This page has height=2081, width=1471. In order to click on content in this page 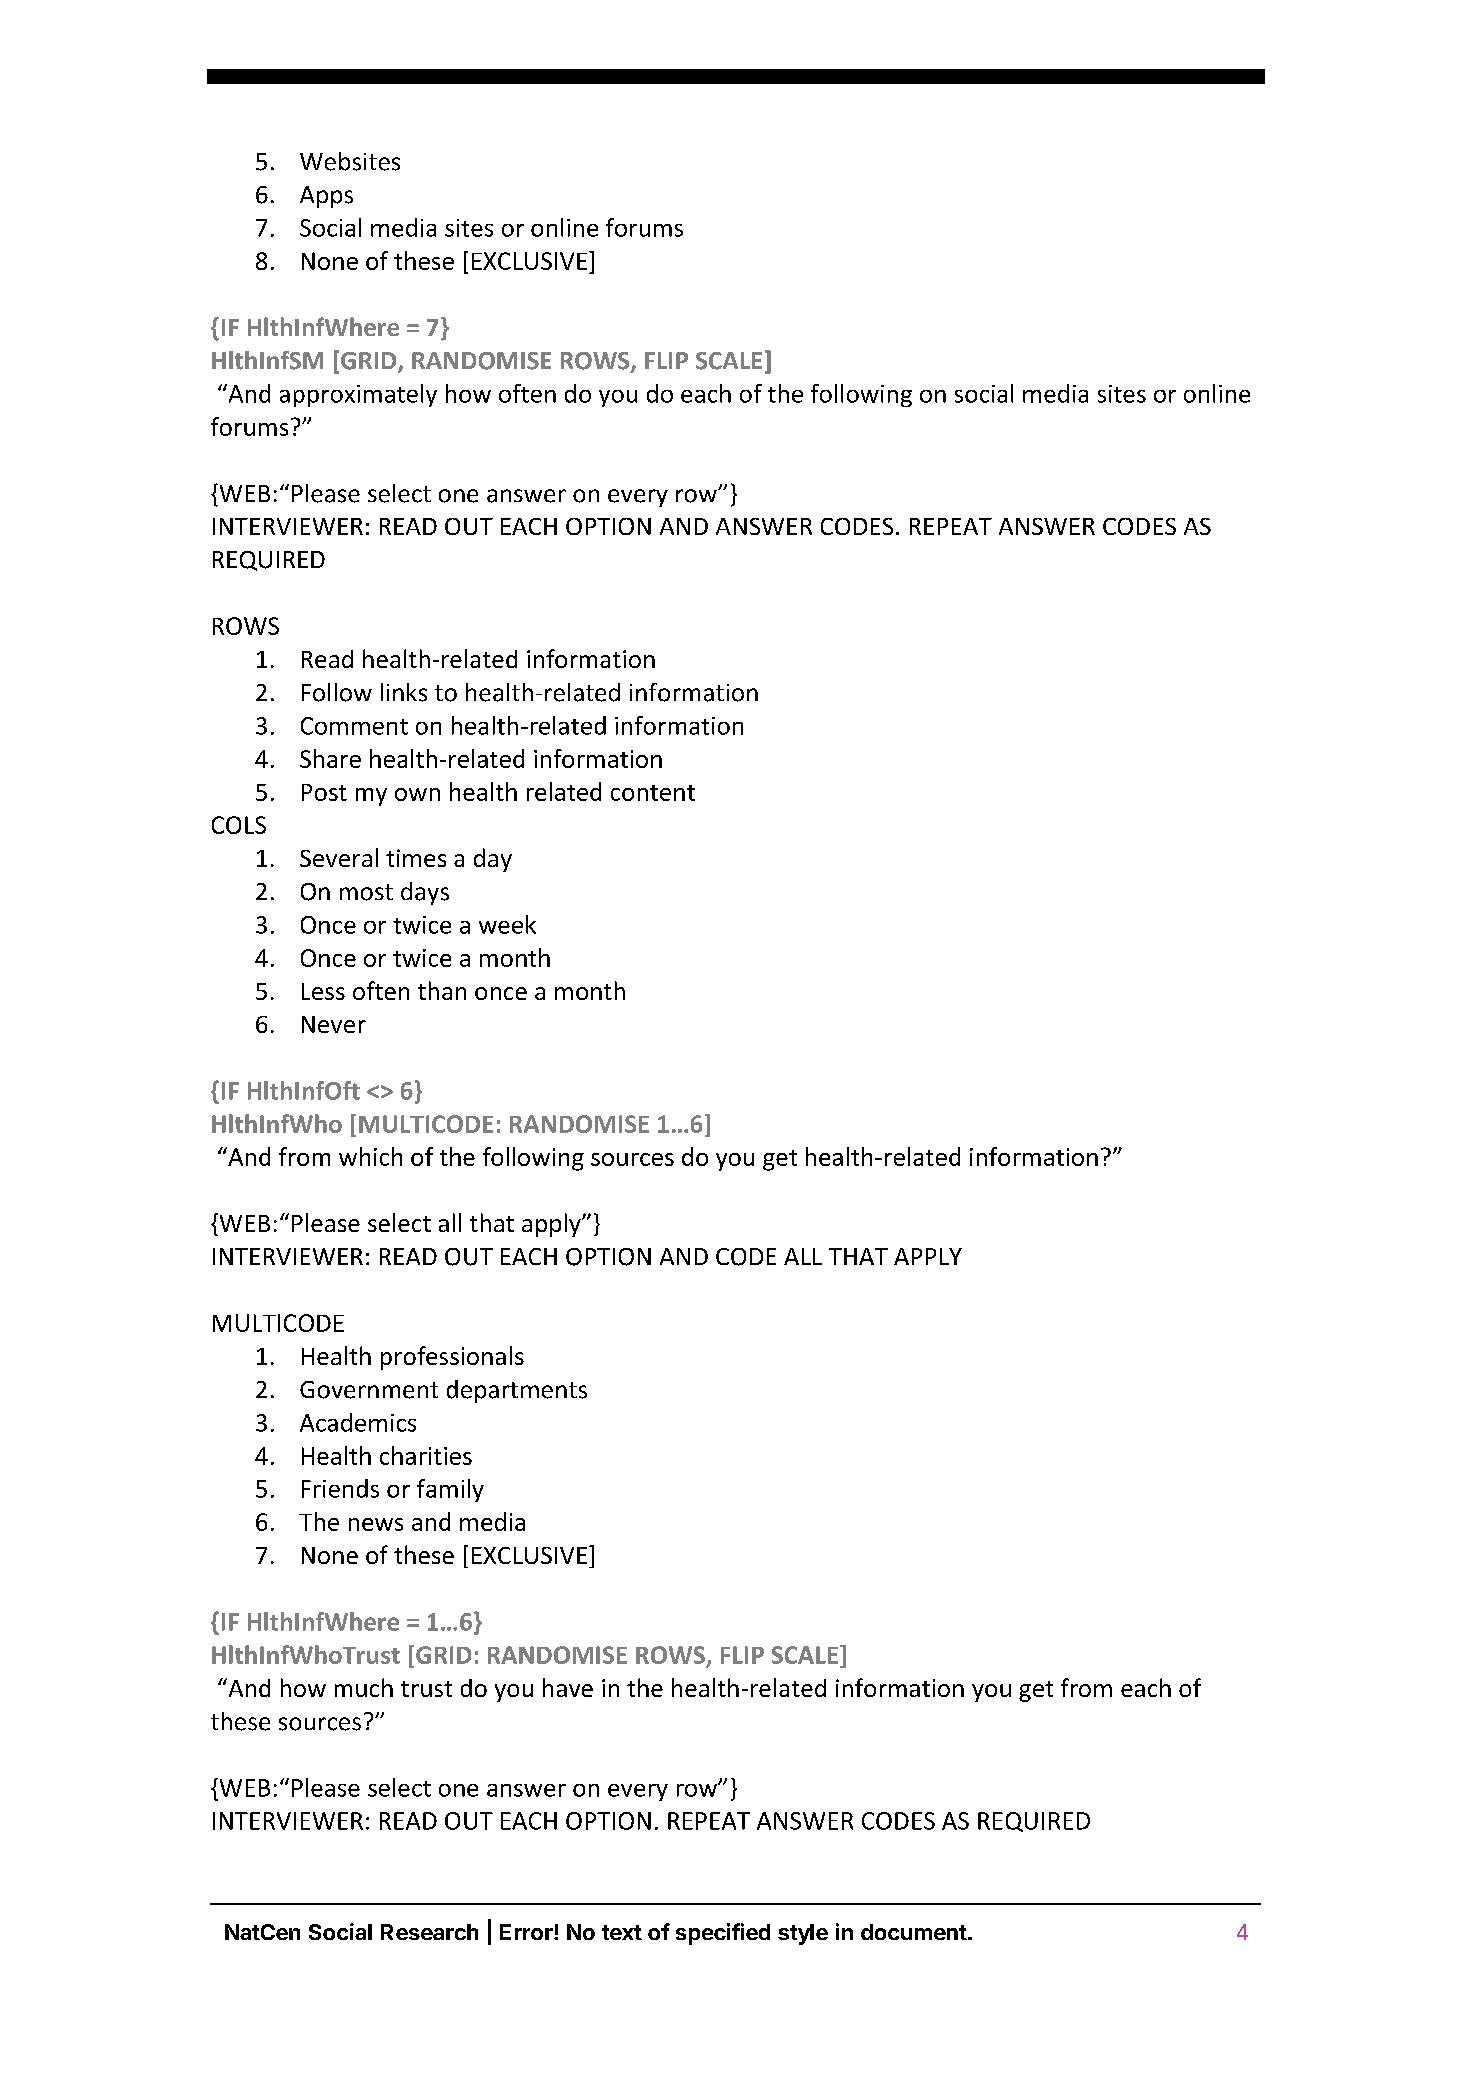, I will do `click(653, 793)`.
